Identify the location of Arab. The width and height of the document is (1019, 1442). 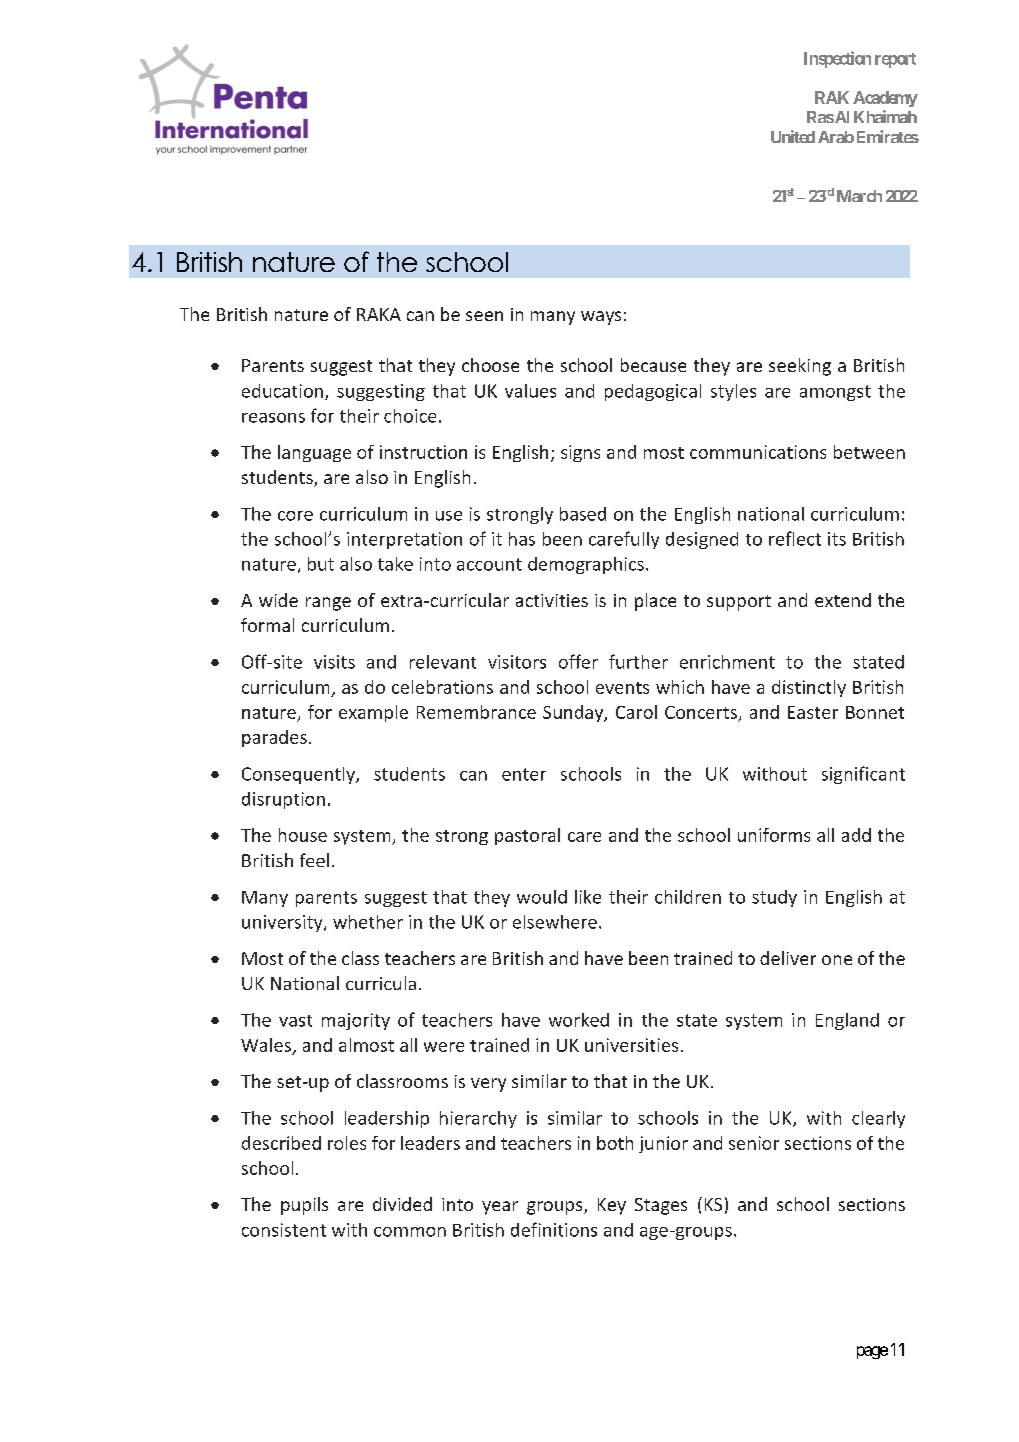
(836, 137).
